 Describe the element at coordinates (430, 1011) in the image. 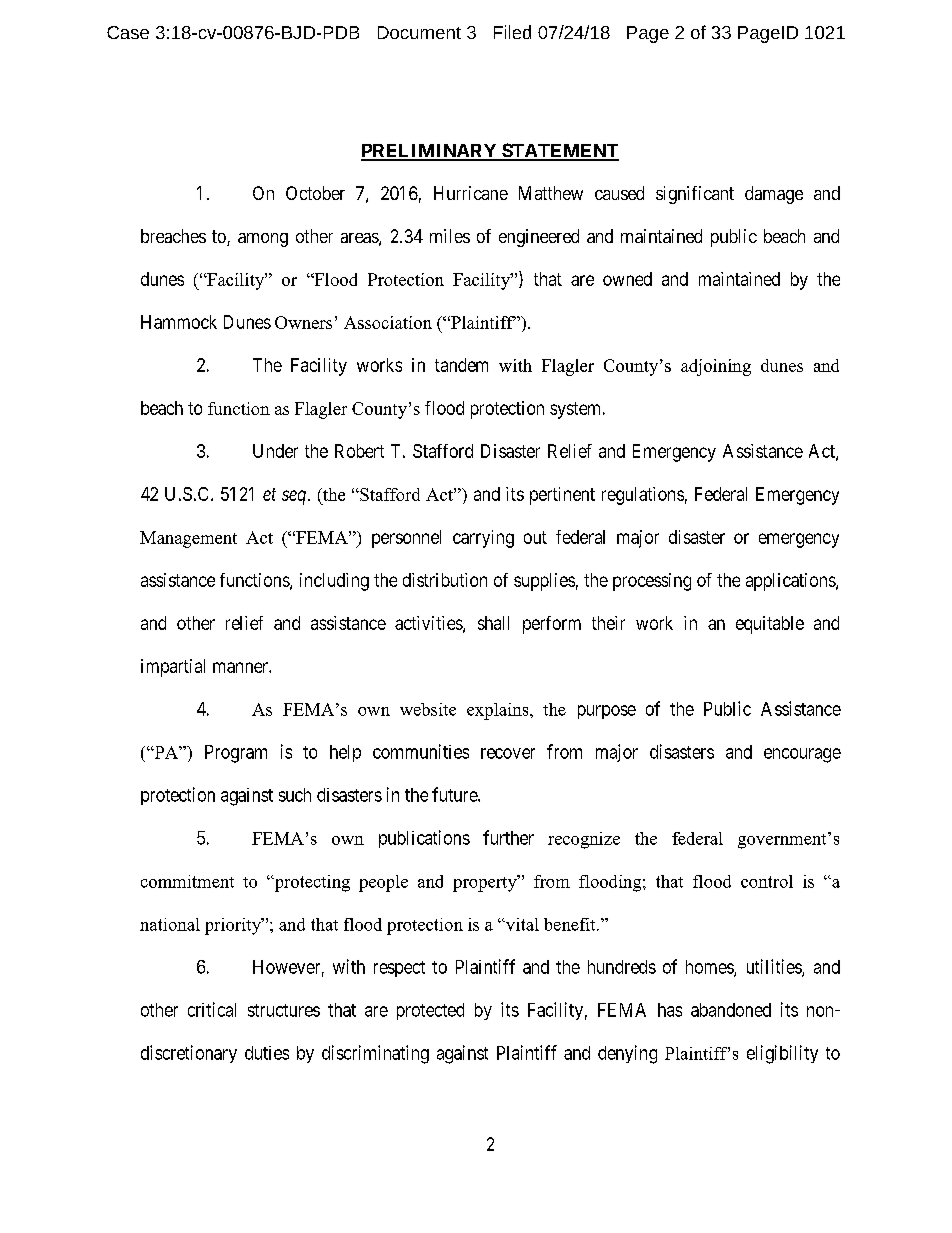

I see `protected` at that location.
